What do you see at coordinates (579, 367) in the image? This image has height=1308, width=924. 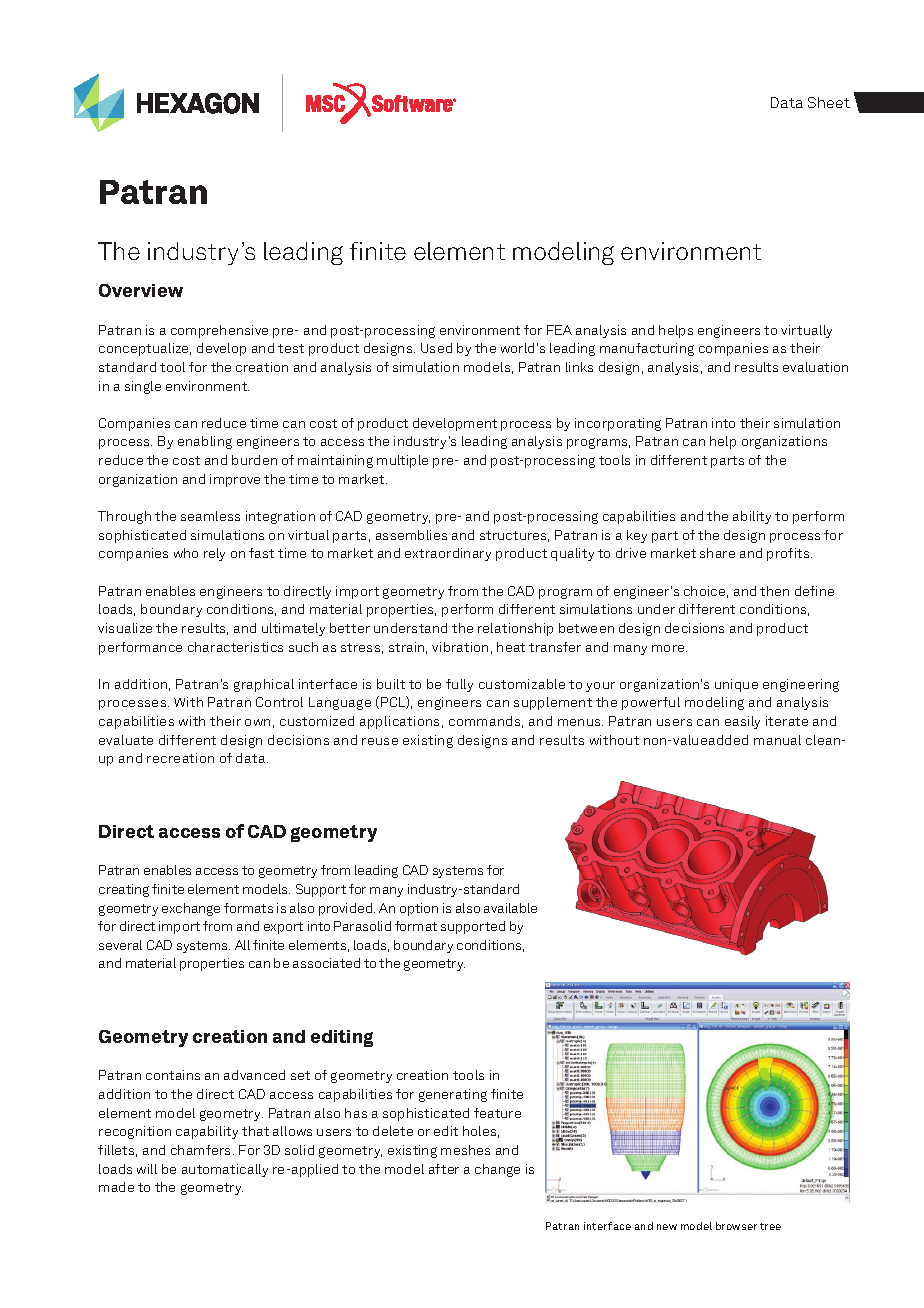 I see `links` at bounding box center [579, 367].
